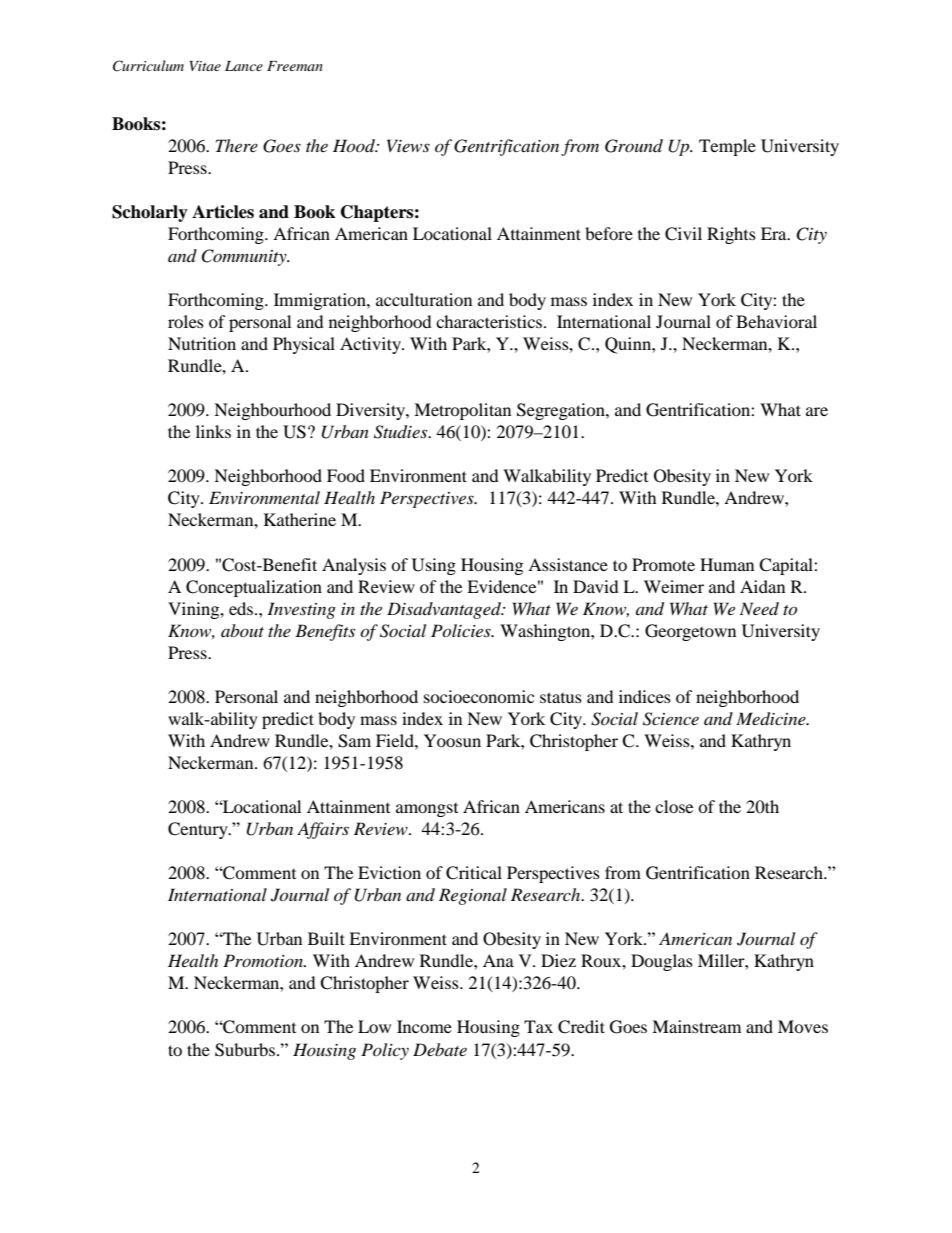  What do you see at coordinates (727, 147) in the screenshot?
I see `Temple` at bounding box center [727, 147].
